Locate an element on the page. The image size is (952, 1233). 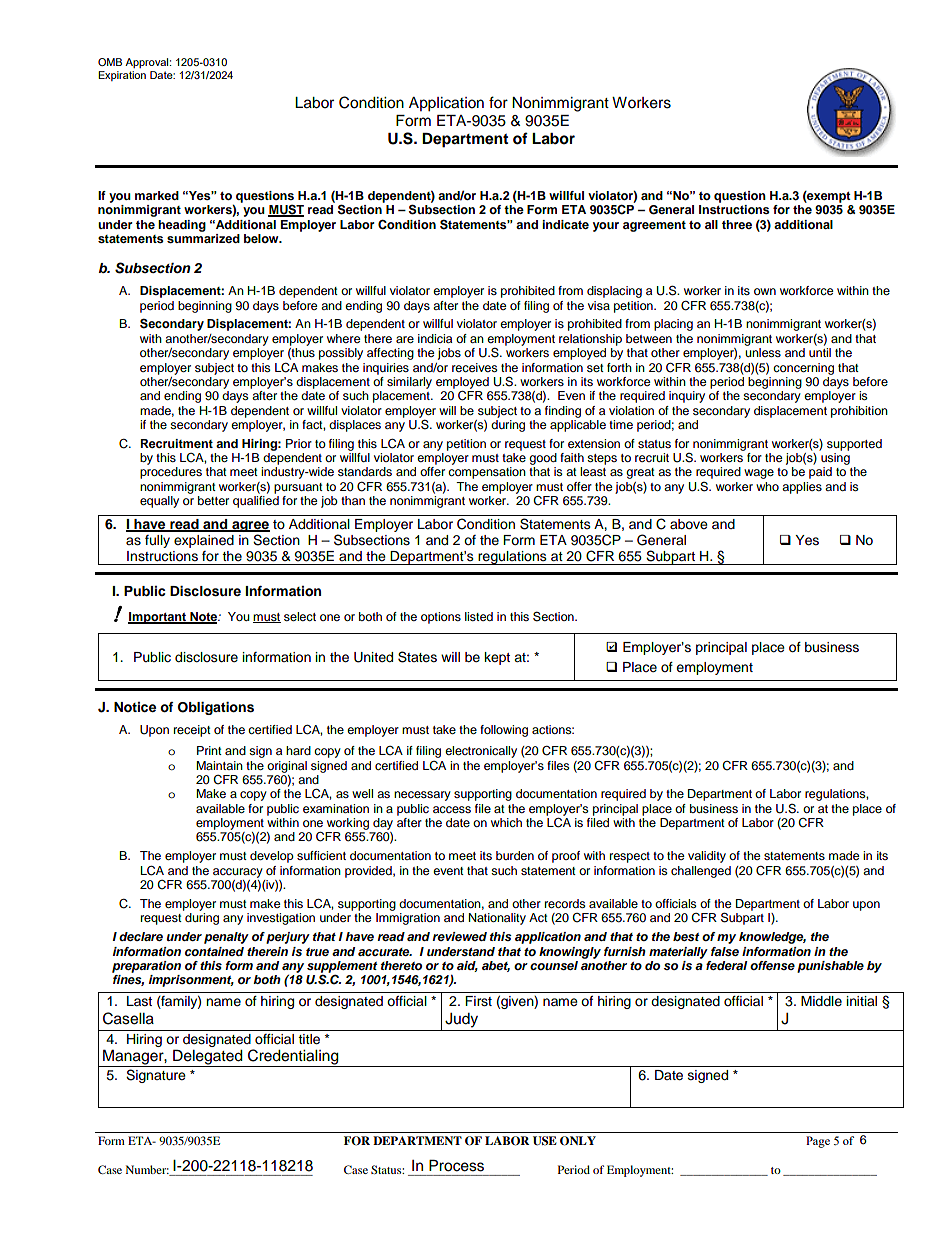
Expiration is located at coordinates (122, 76).
